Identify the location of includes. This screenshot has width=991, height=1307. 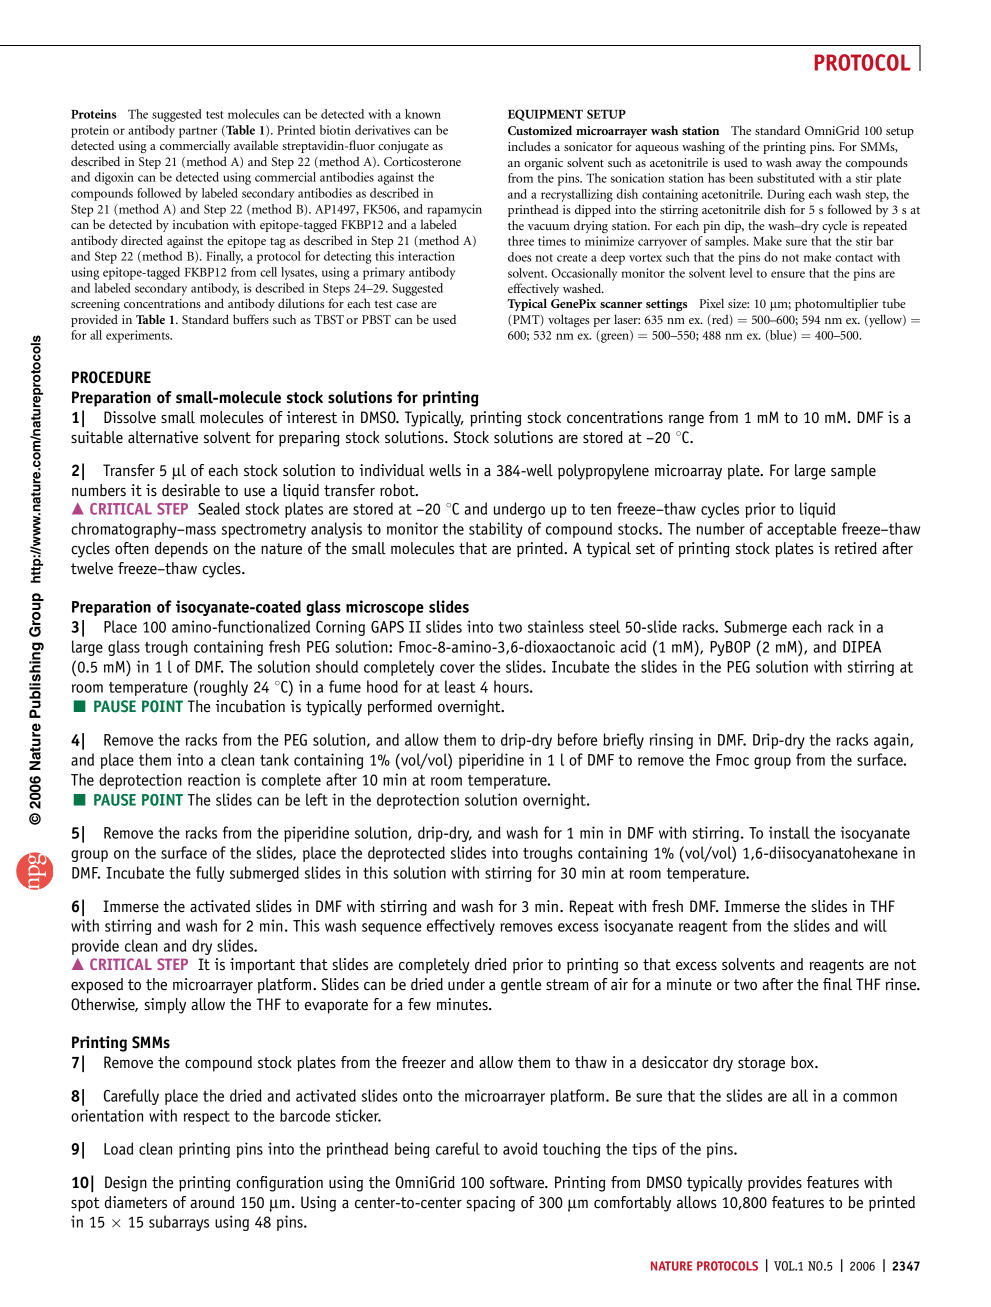
(529, 146).
